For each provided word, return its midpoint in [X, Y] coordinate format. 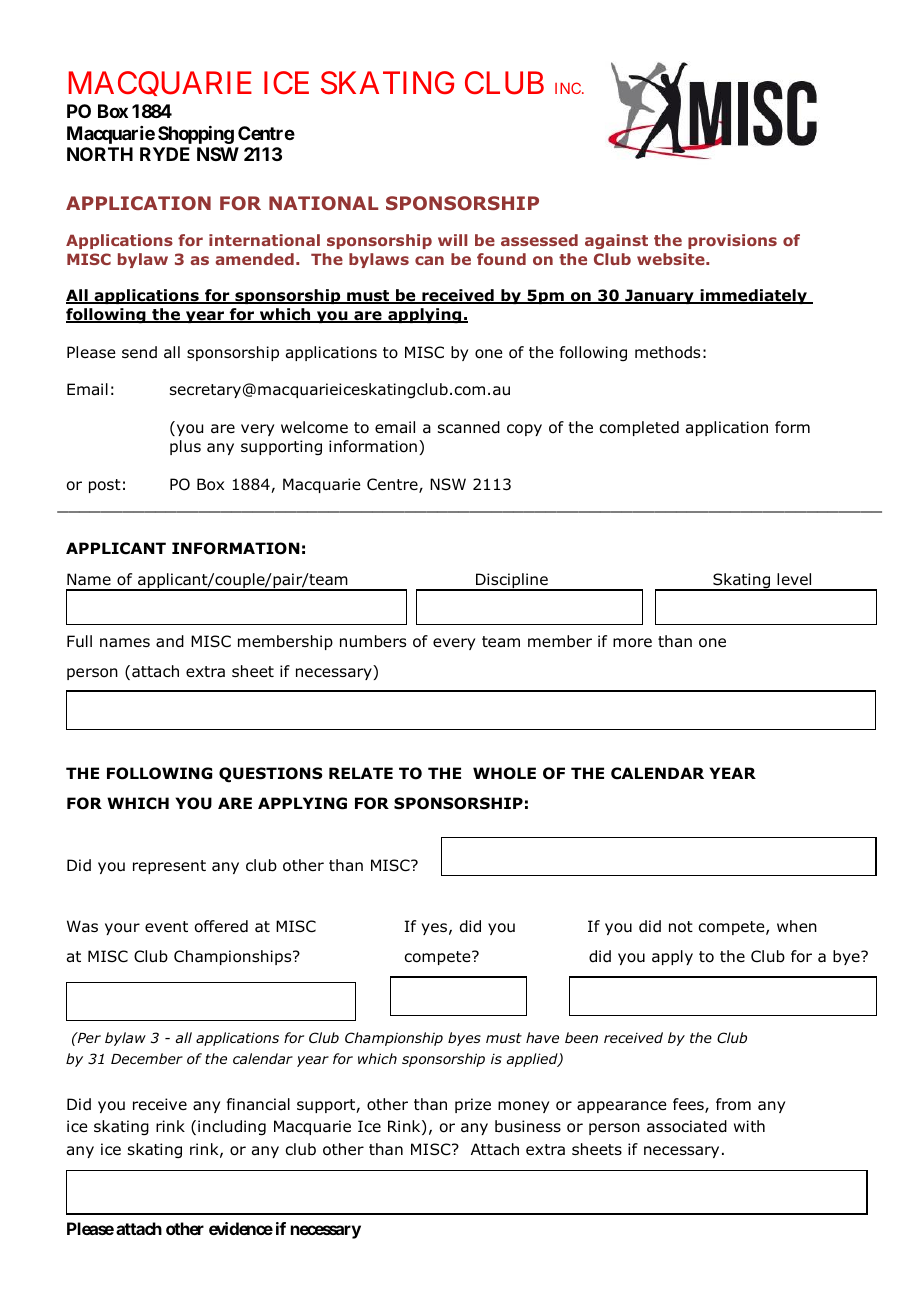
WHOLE [504, 773]
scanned [469, 427]
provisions [732, 241]
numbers [373, 641]
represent [169, 867]
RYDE [165, 154]
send [139, 352]
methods [667, 352]
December [147, 1058]
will [452, 240]
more [632, 643]
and [170, 641]
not [681, 927]
